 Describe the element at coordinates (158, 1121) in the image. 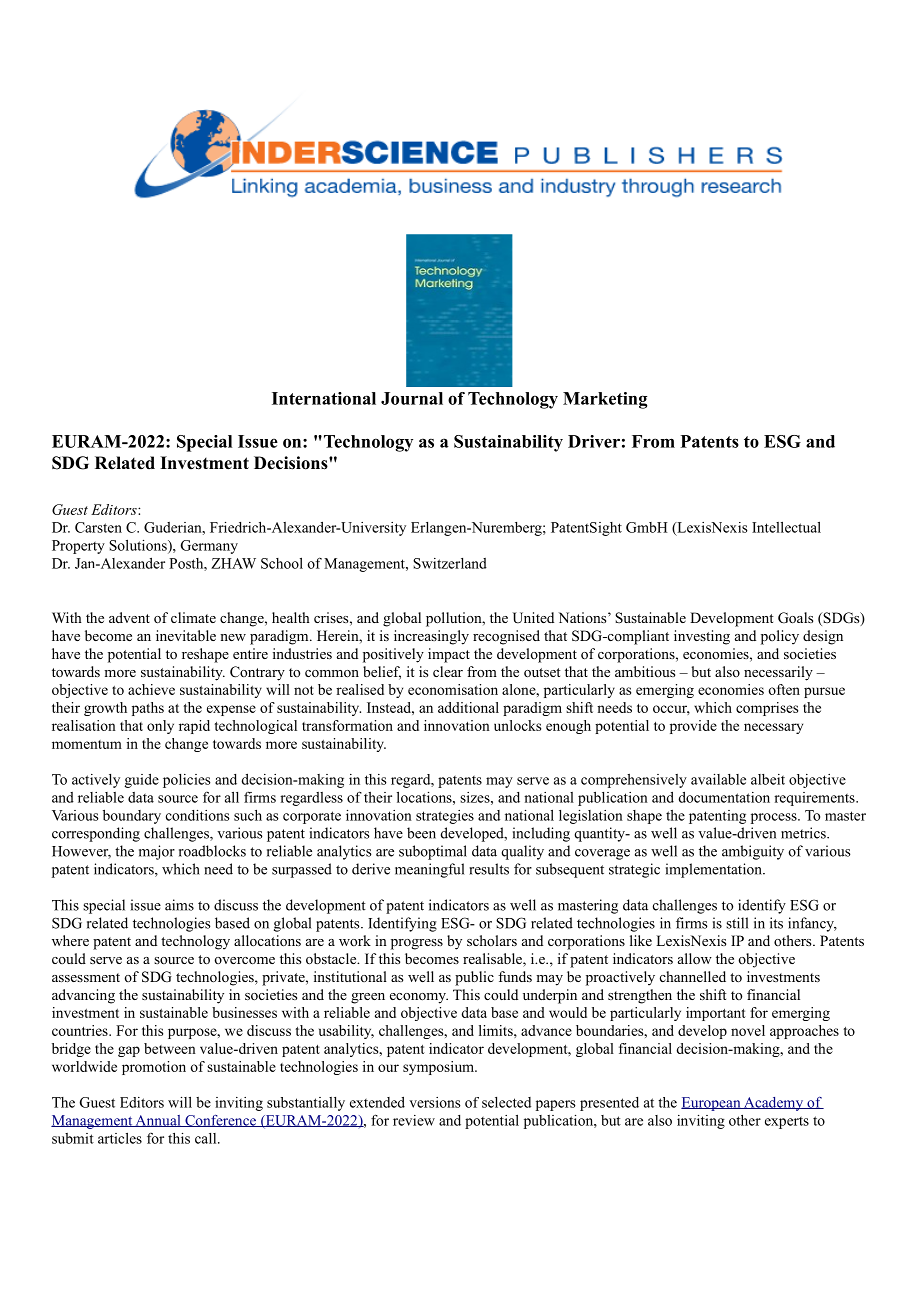

I see `Annual` at that location.
